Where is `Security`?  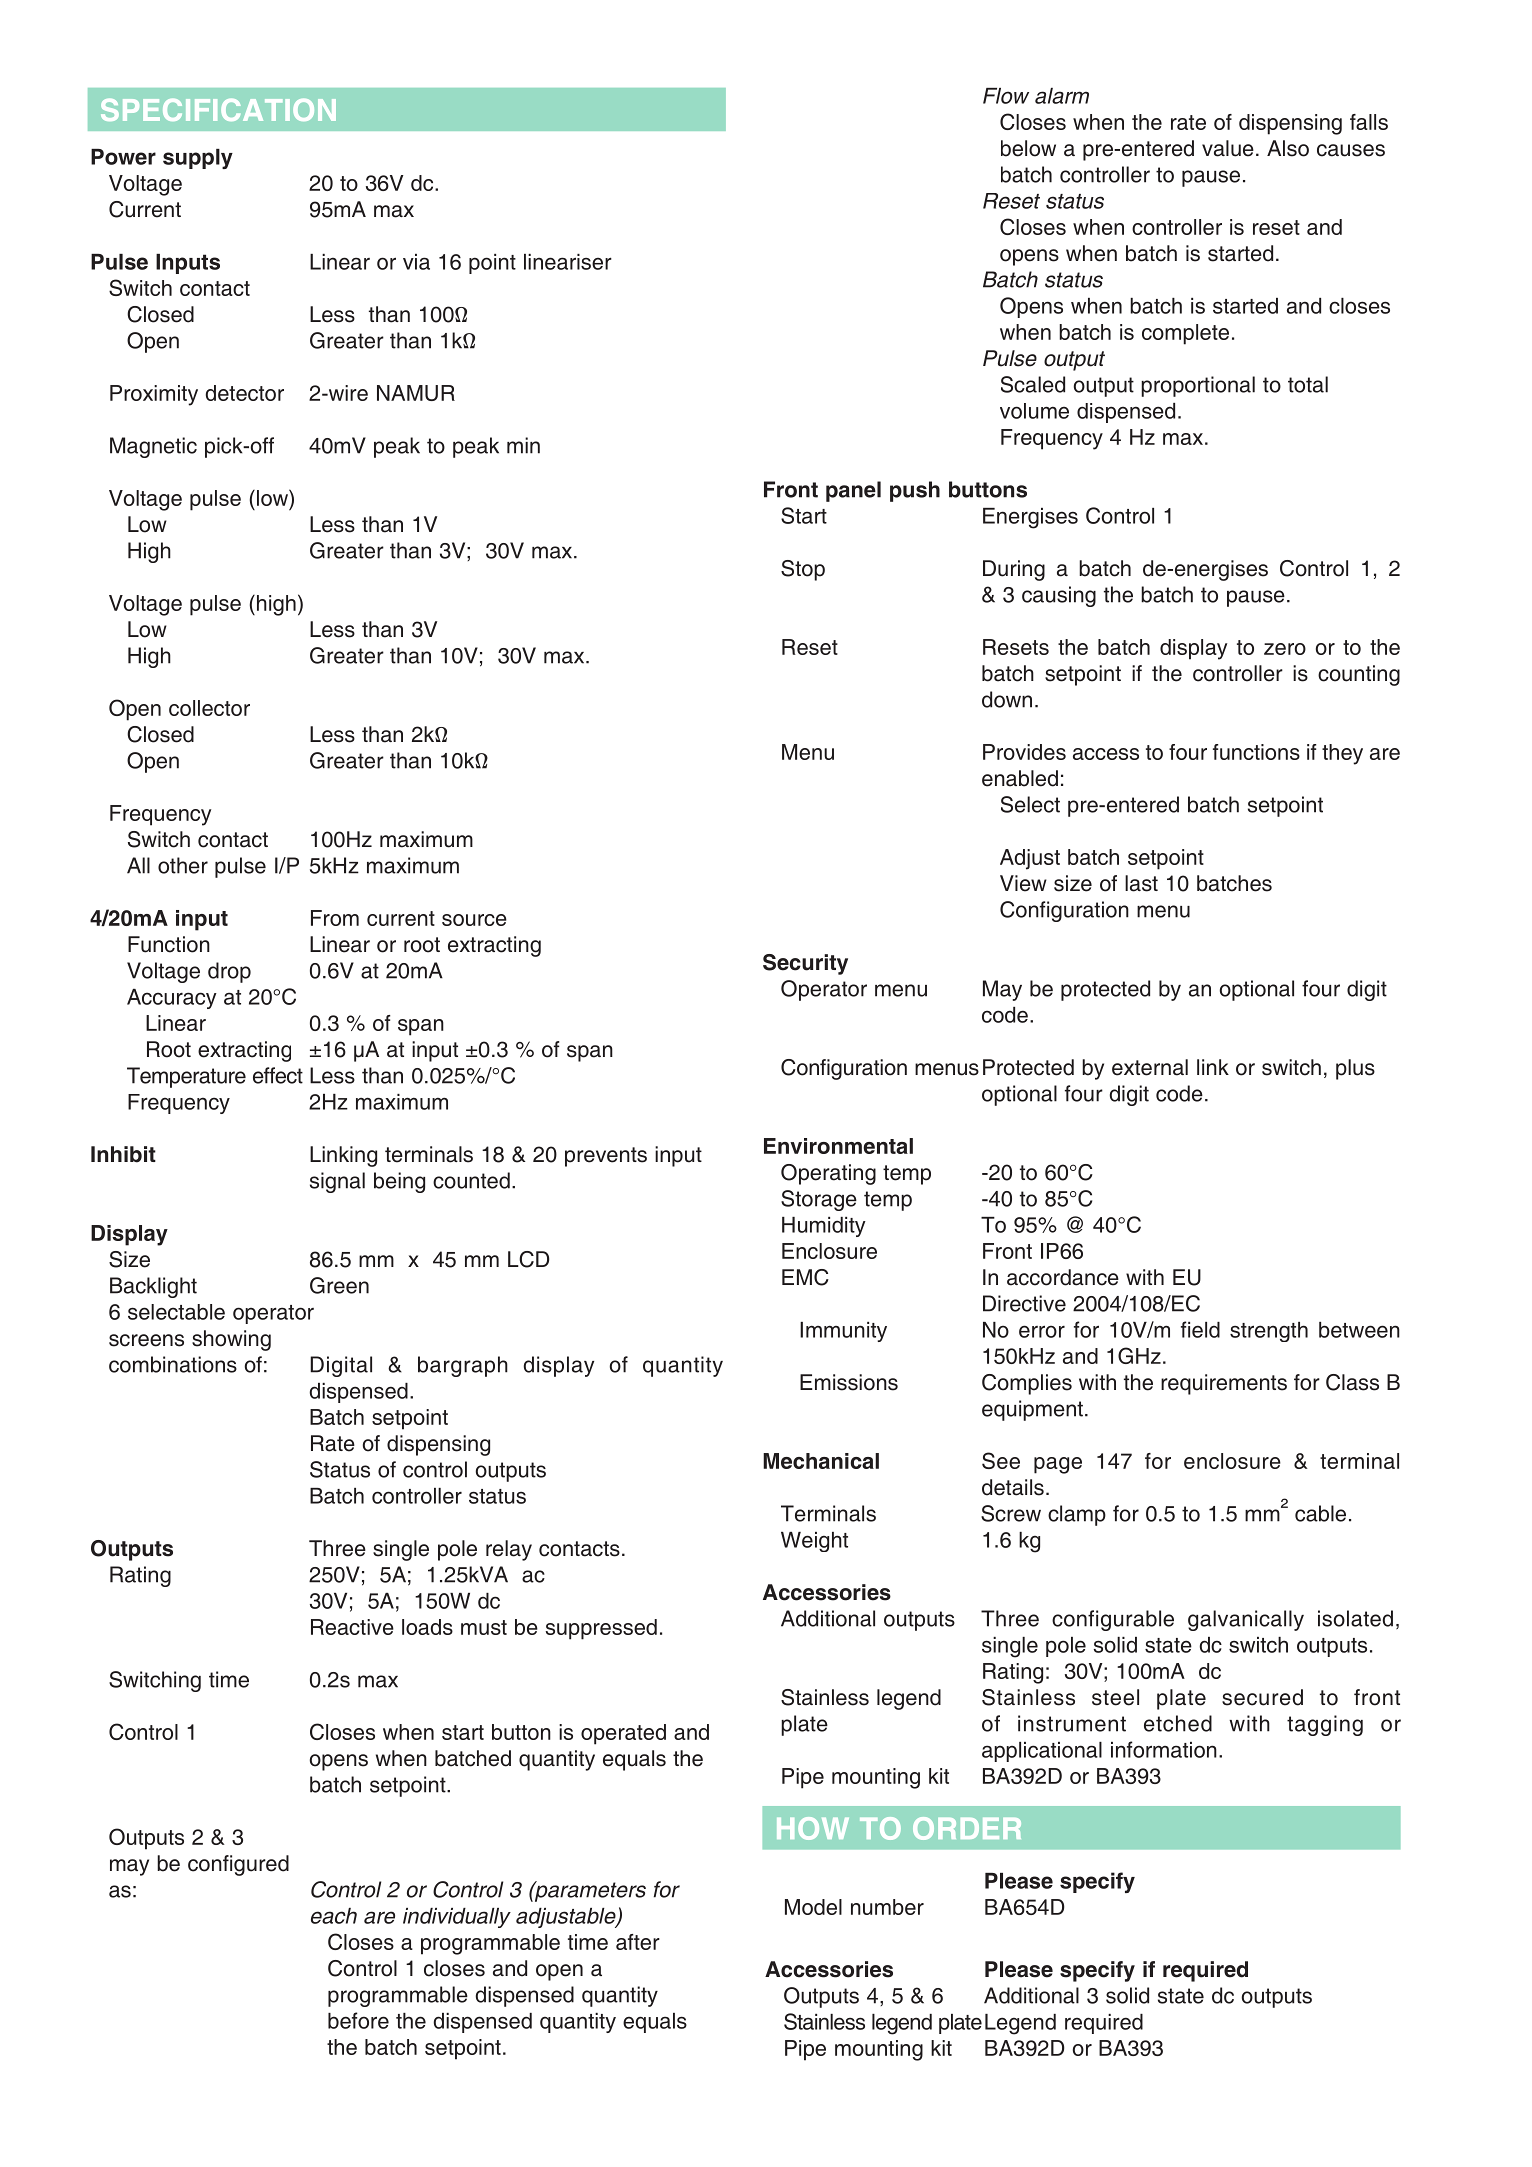
Security is located at coordinates (805, 964).
